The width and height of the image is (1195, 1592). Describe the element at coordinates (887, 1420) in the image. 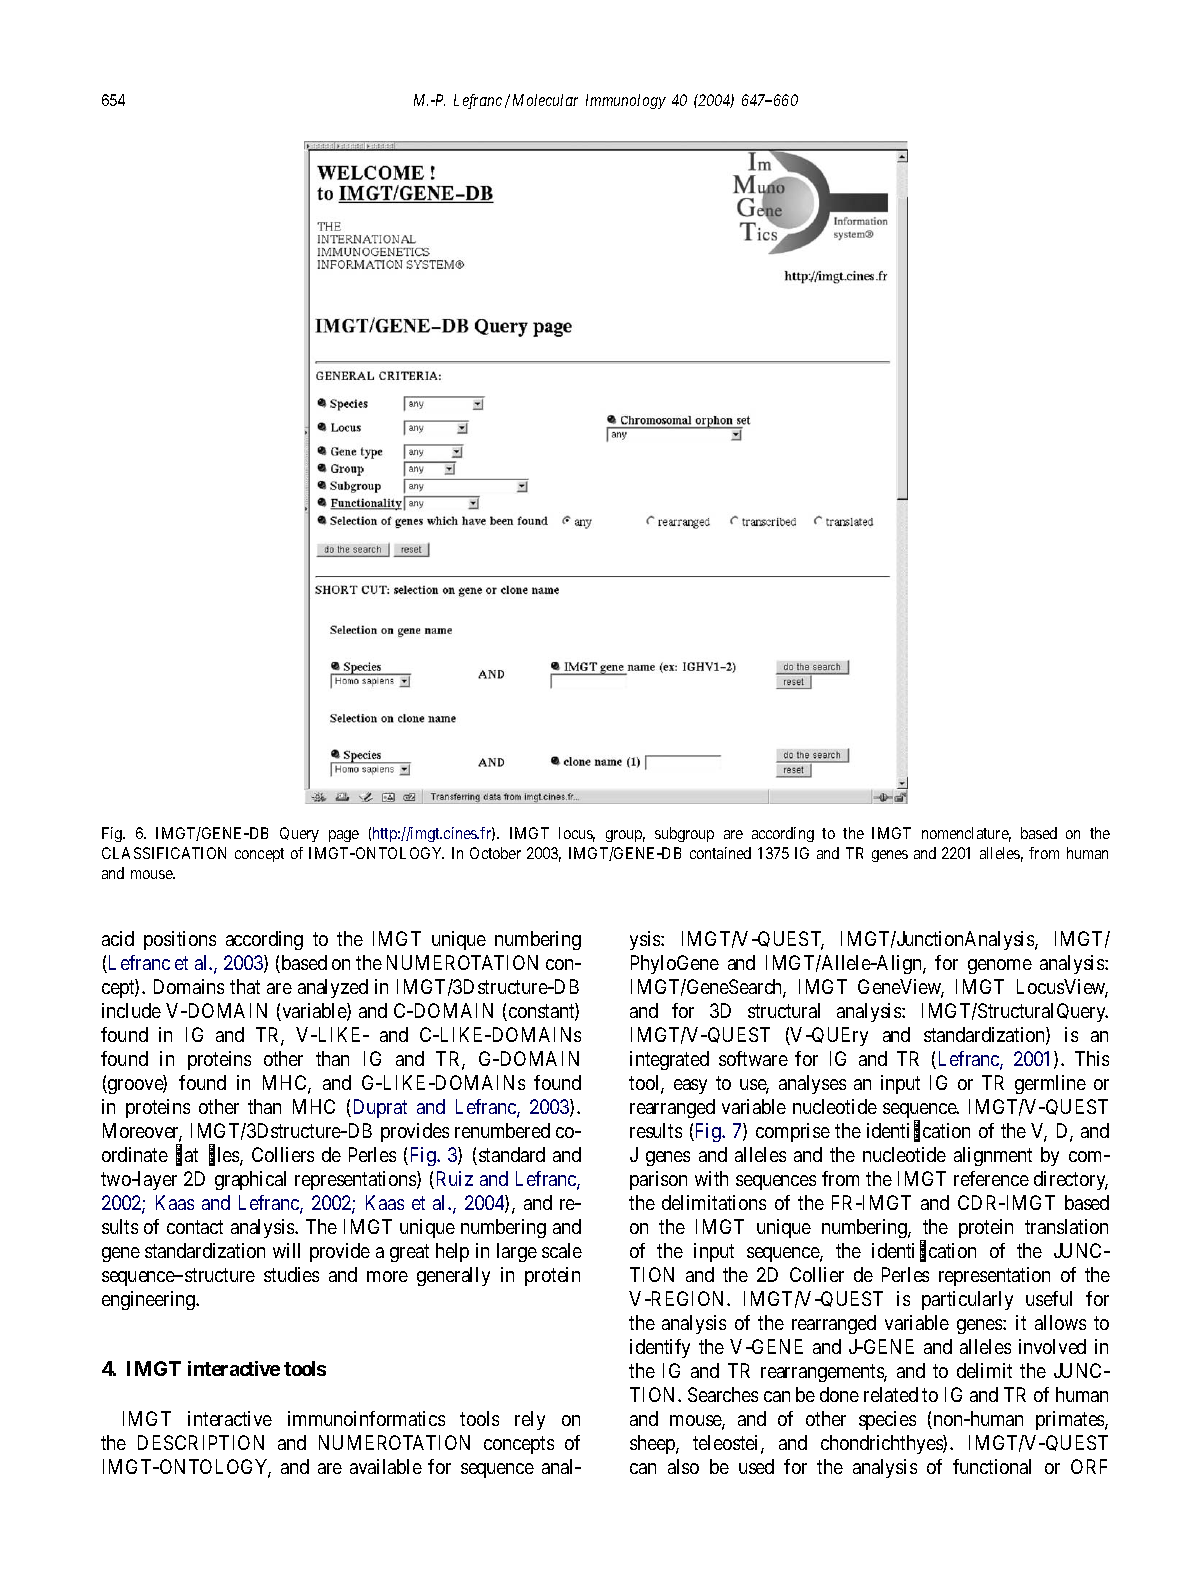

I see `species` at that location.
